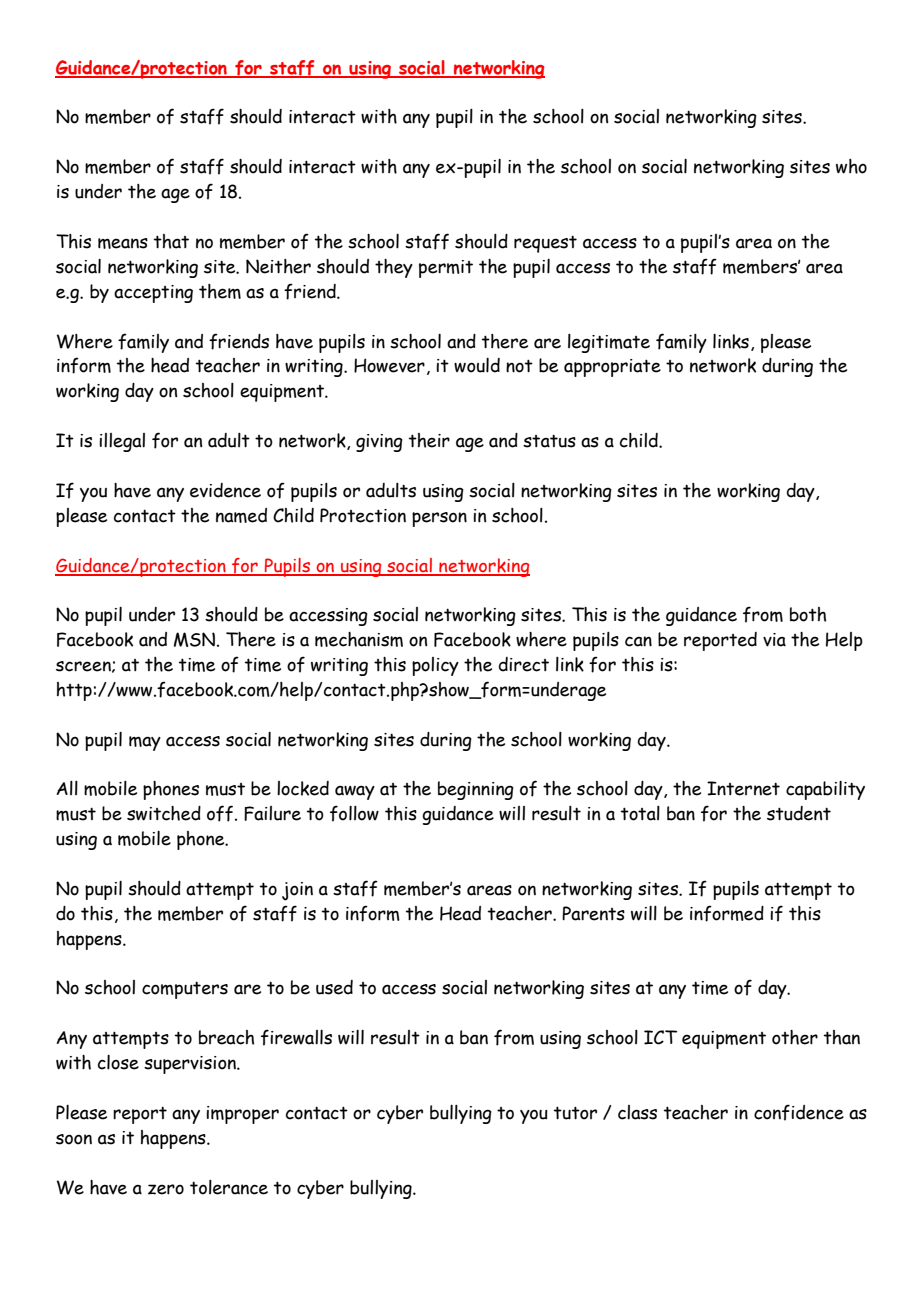 This page has width=924, height=1307. I want to click on that, so click(171, 241).
